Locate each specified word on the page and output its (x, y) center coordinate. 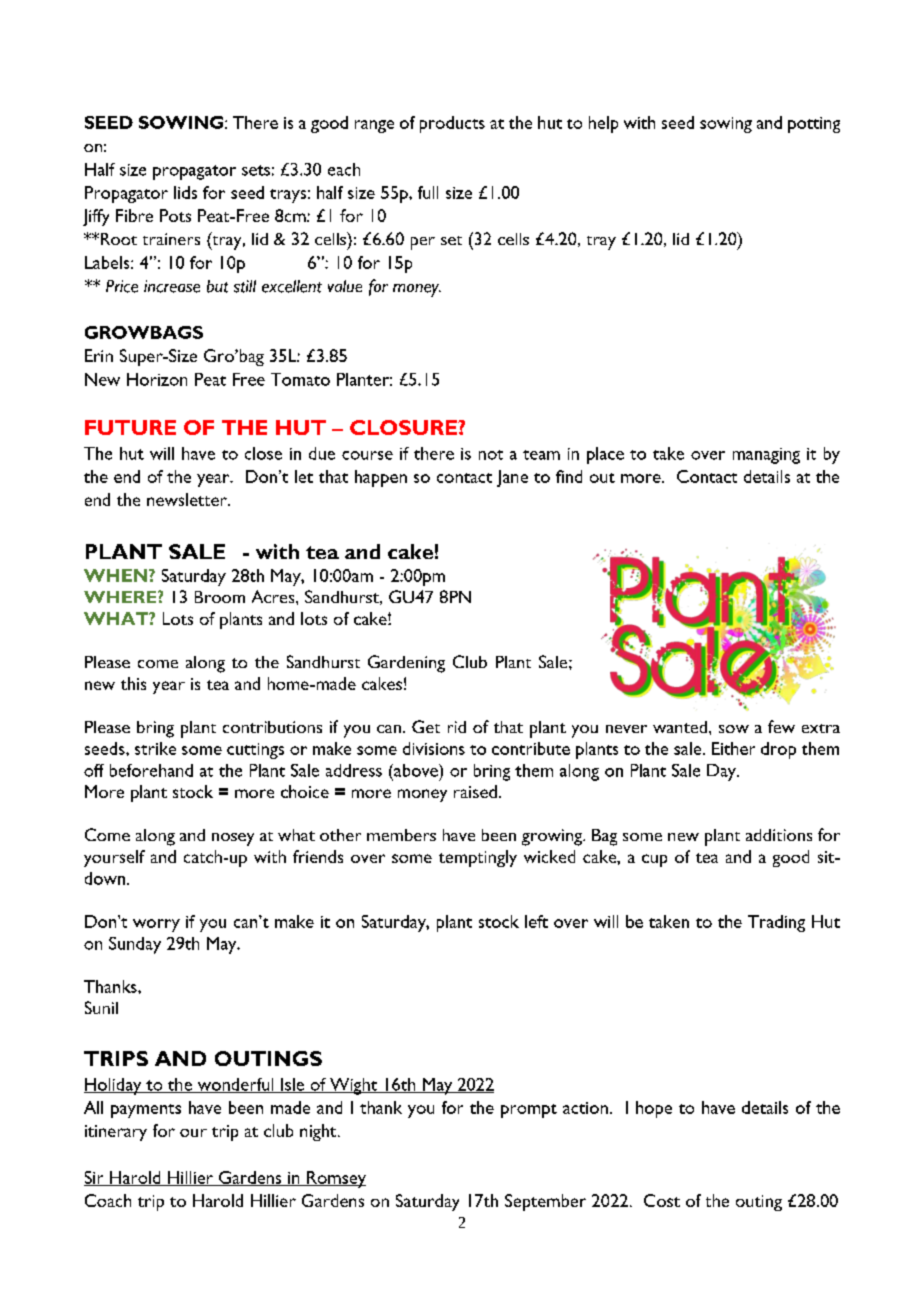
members (401, 835)
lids (185, 192)
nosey (233, 839)
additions (779, 835)
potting (814, 125)
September (545, 1202)
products (452, 124)
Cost (662, 1200)
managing (766, 456)
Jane (512, 478)
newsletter (188, 499)
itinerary (116, 1133)
